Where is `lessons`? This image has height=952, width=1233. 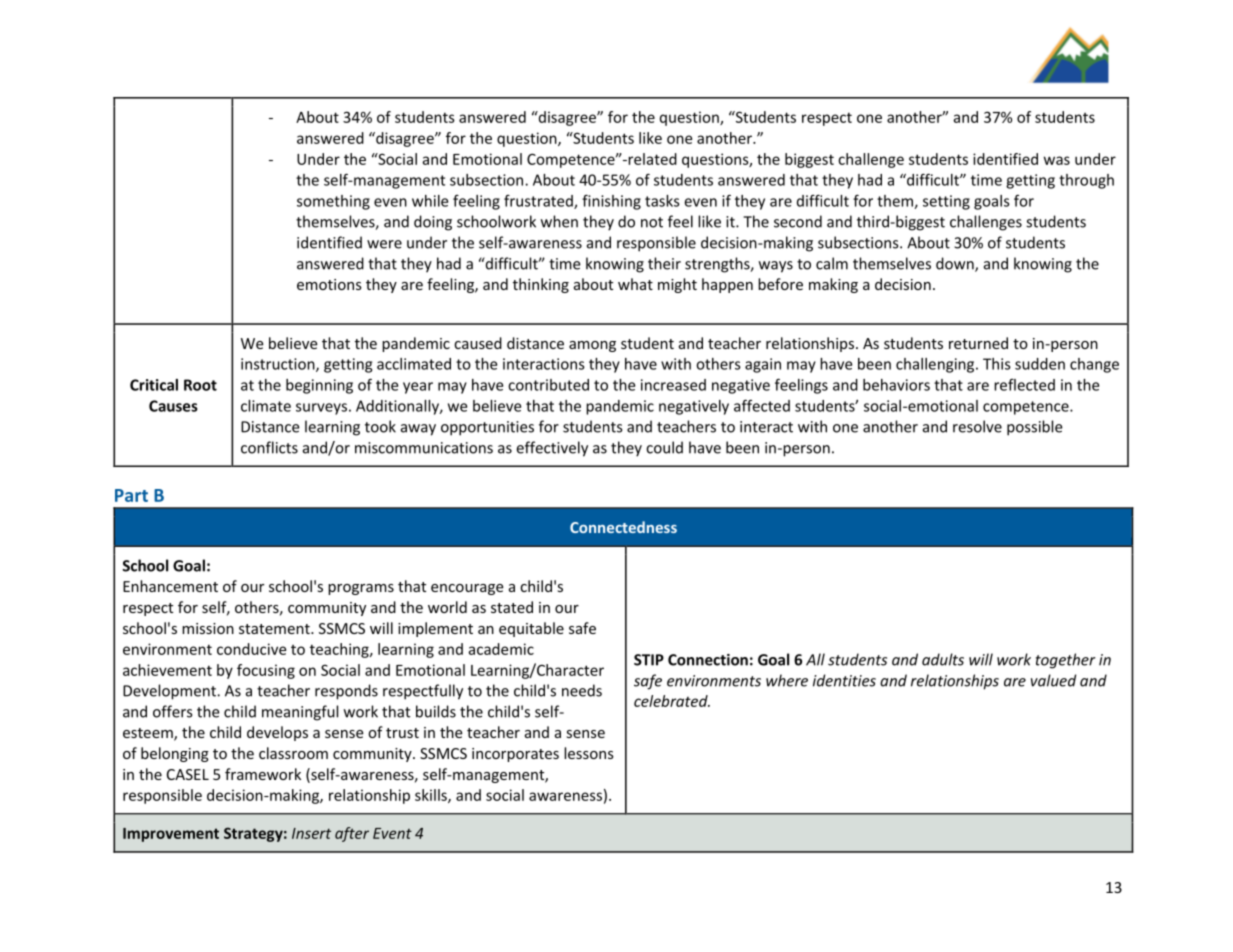 lessons is located at coordinates (589, 753).
